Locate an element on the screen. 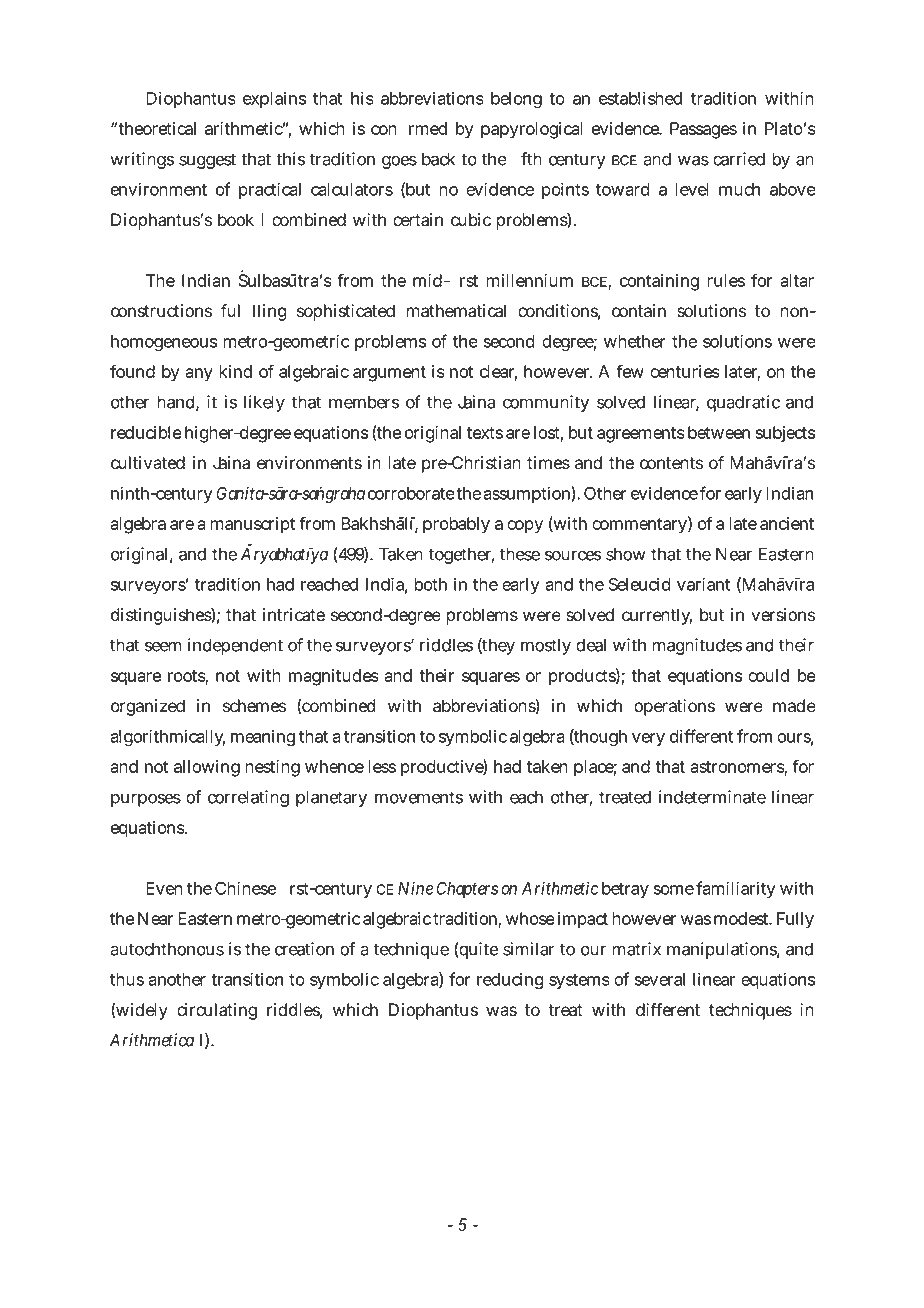  any is located at coordinates (199, 375).
